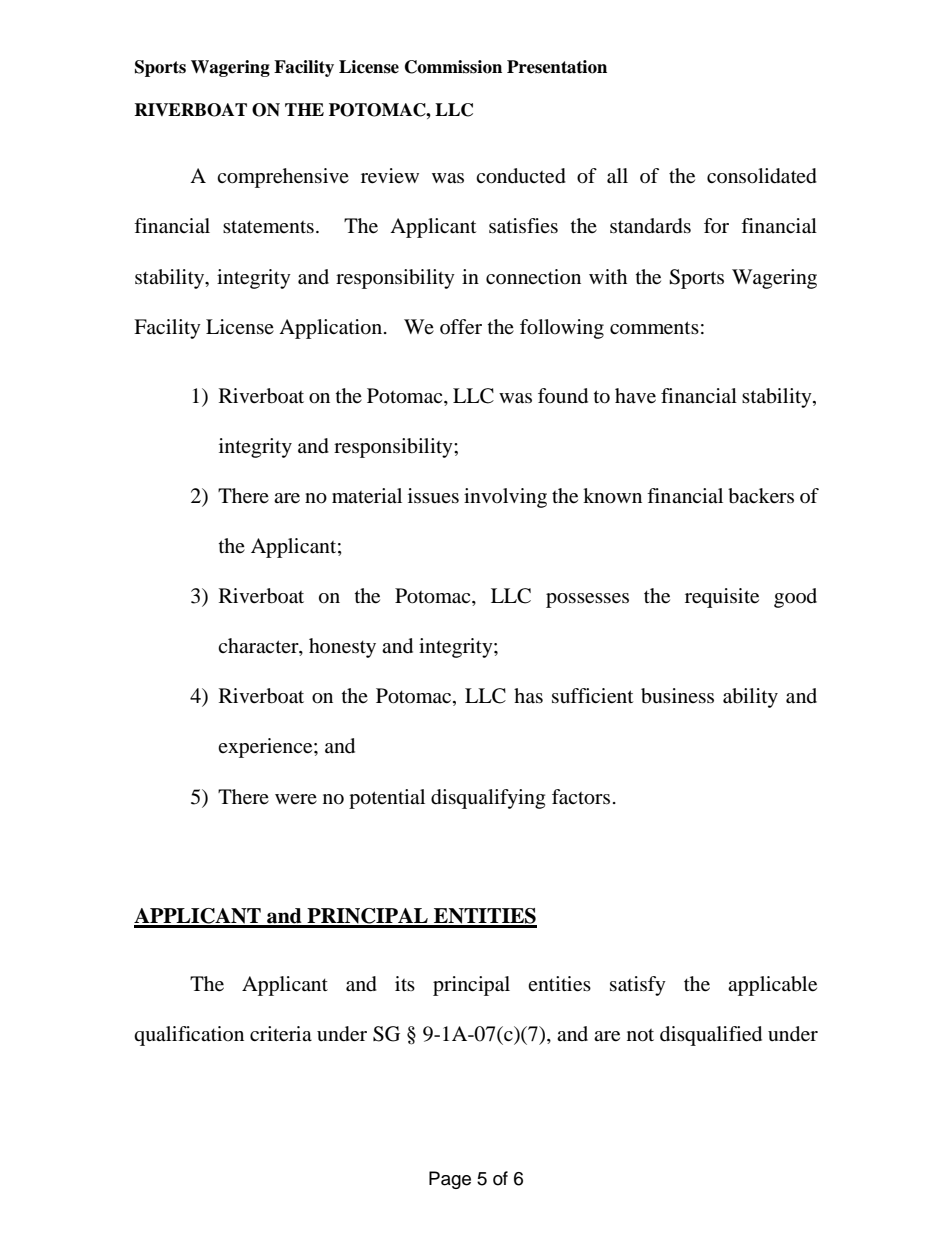 This screenshot has height=1233, width=952. I want to click on comprehensive, so click(283, 178).
